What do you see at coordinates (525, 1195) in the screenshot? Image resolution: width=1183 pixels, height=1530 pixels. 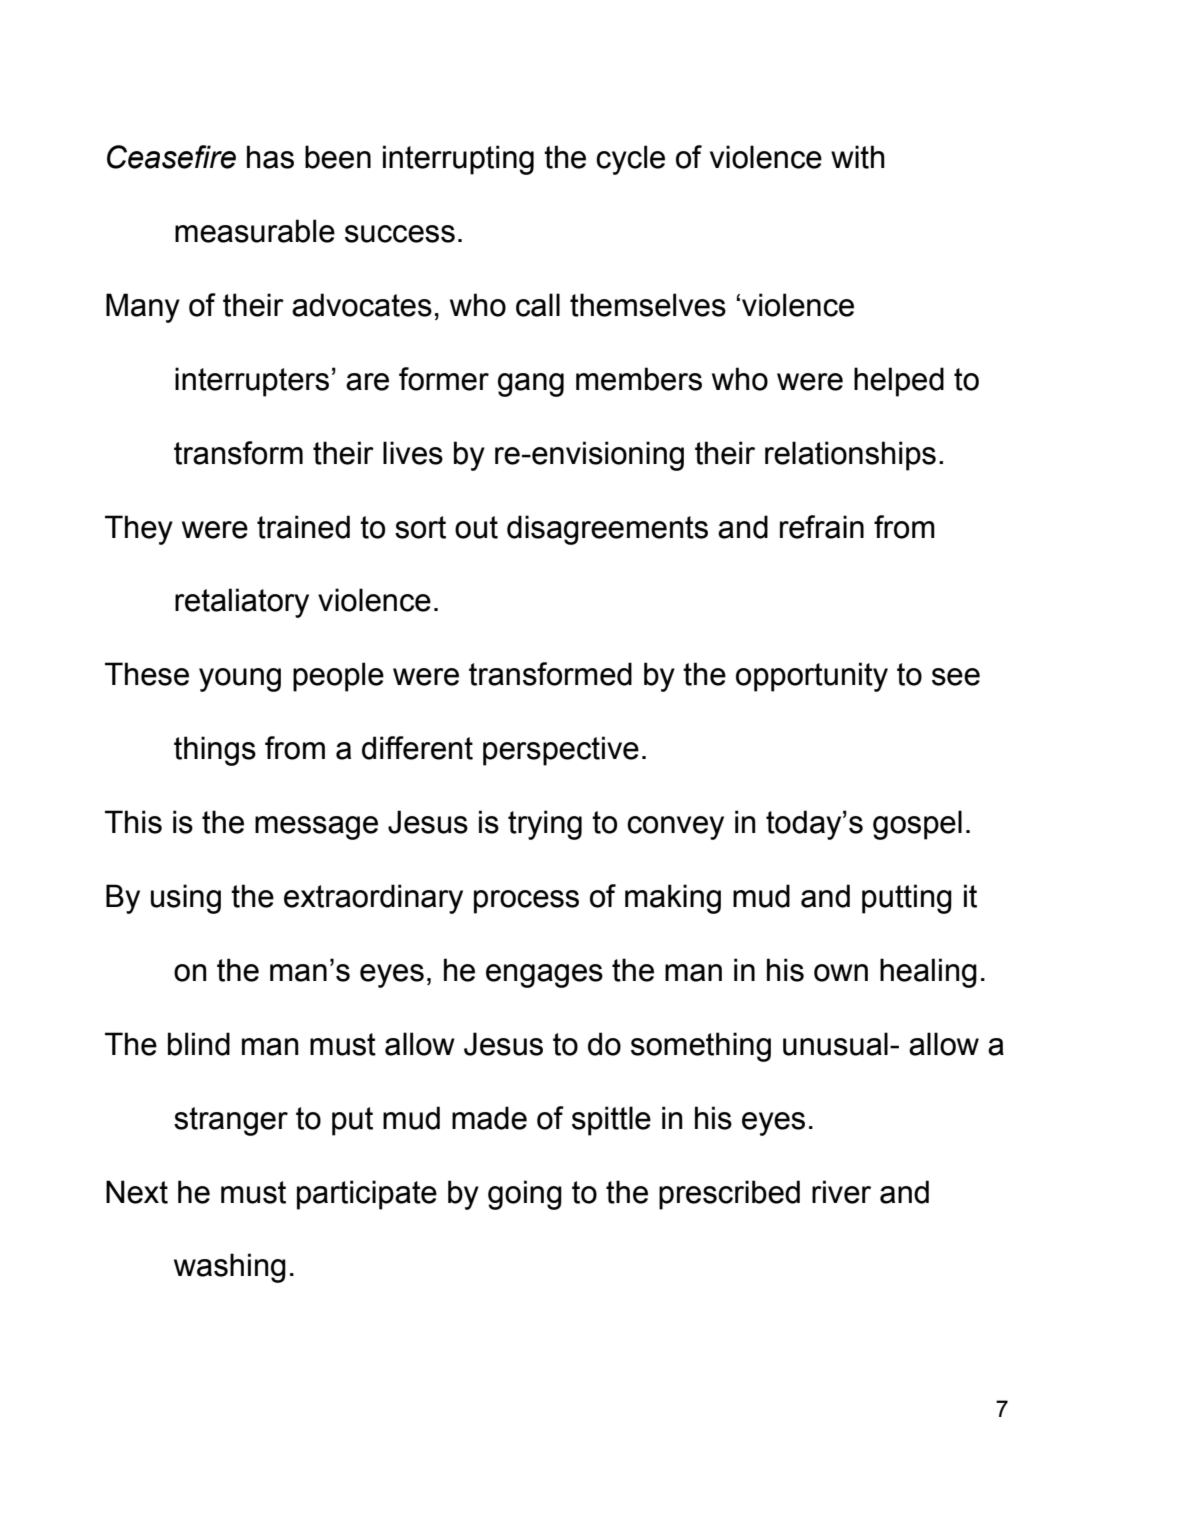 I see `going` at bounding box center [525, 1195].
